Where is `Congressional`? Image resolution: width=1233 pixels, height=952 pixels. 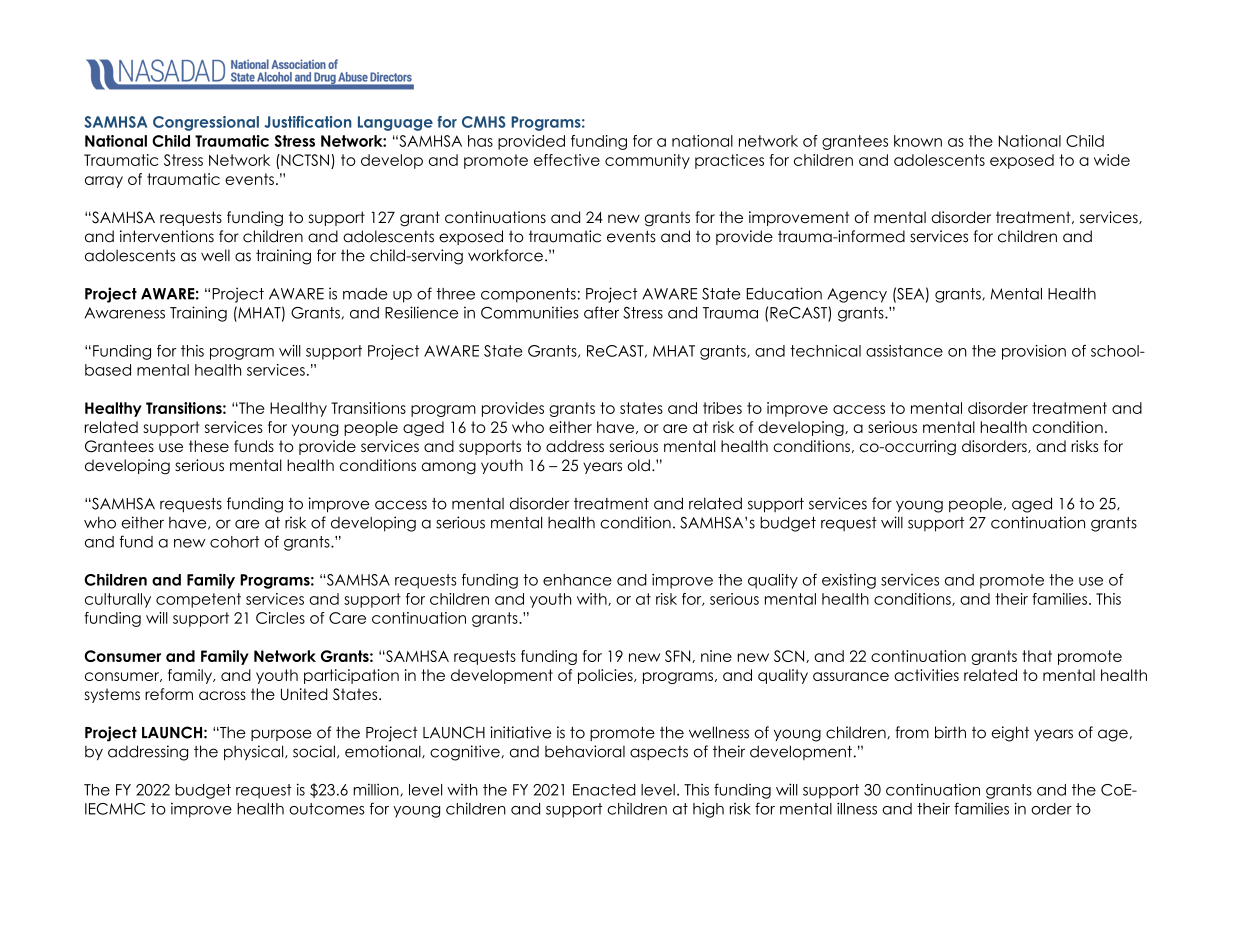 Congressional is located at coordinates (206, 123).
